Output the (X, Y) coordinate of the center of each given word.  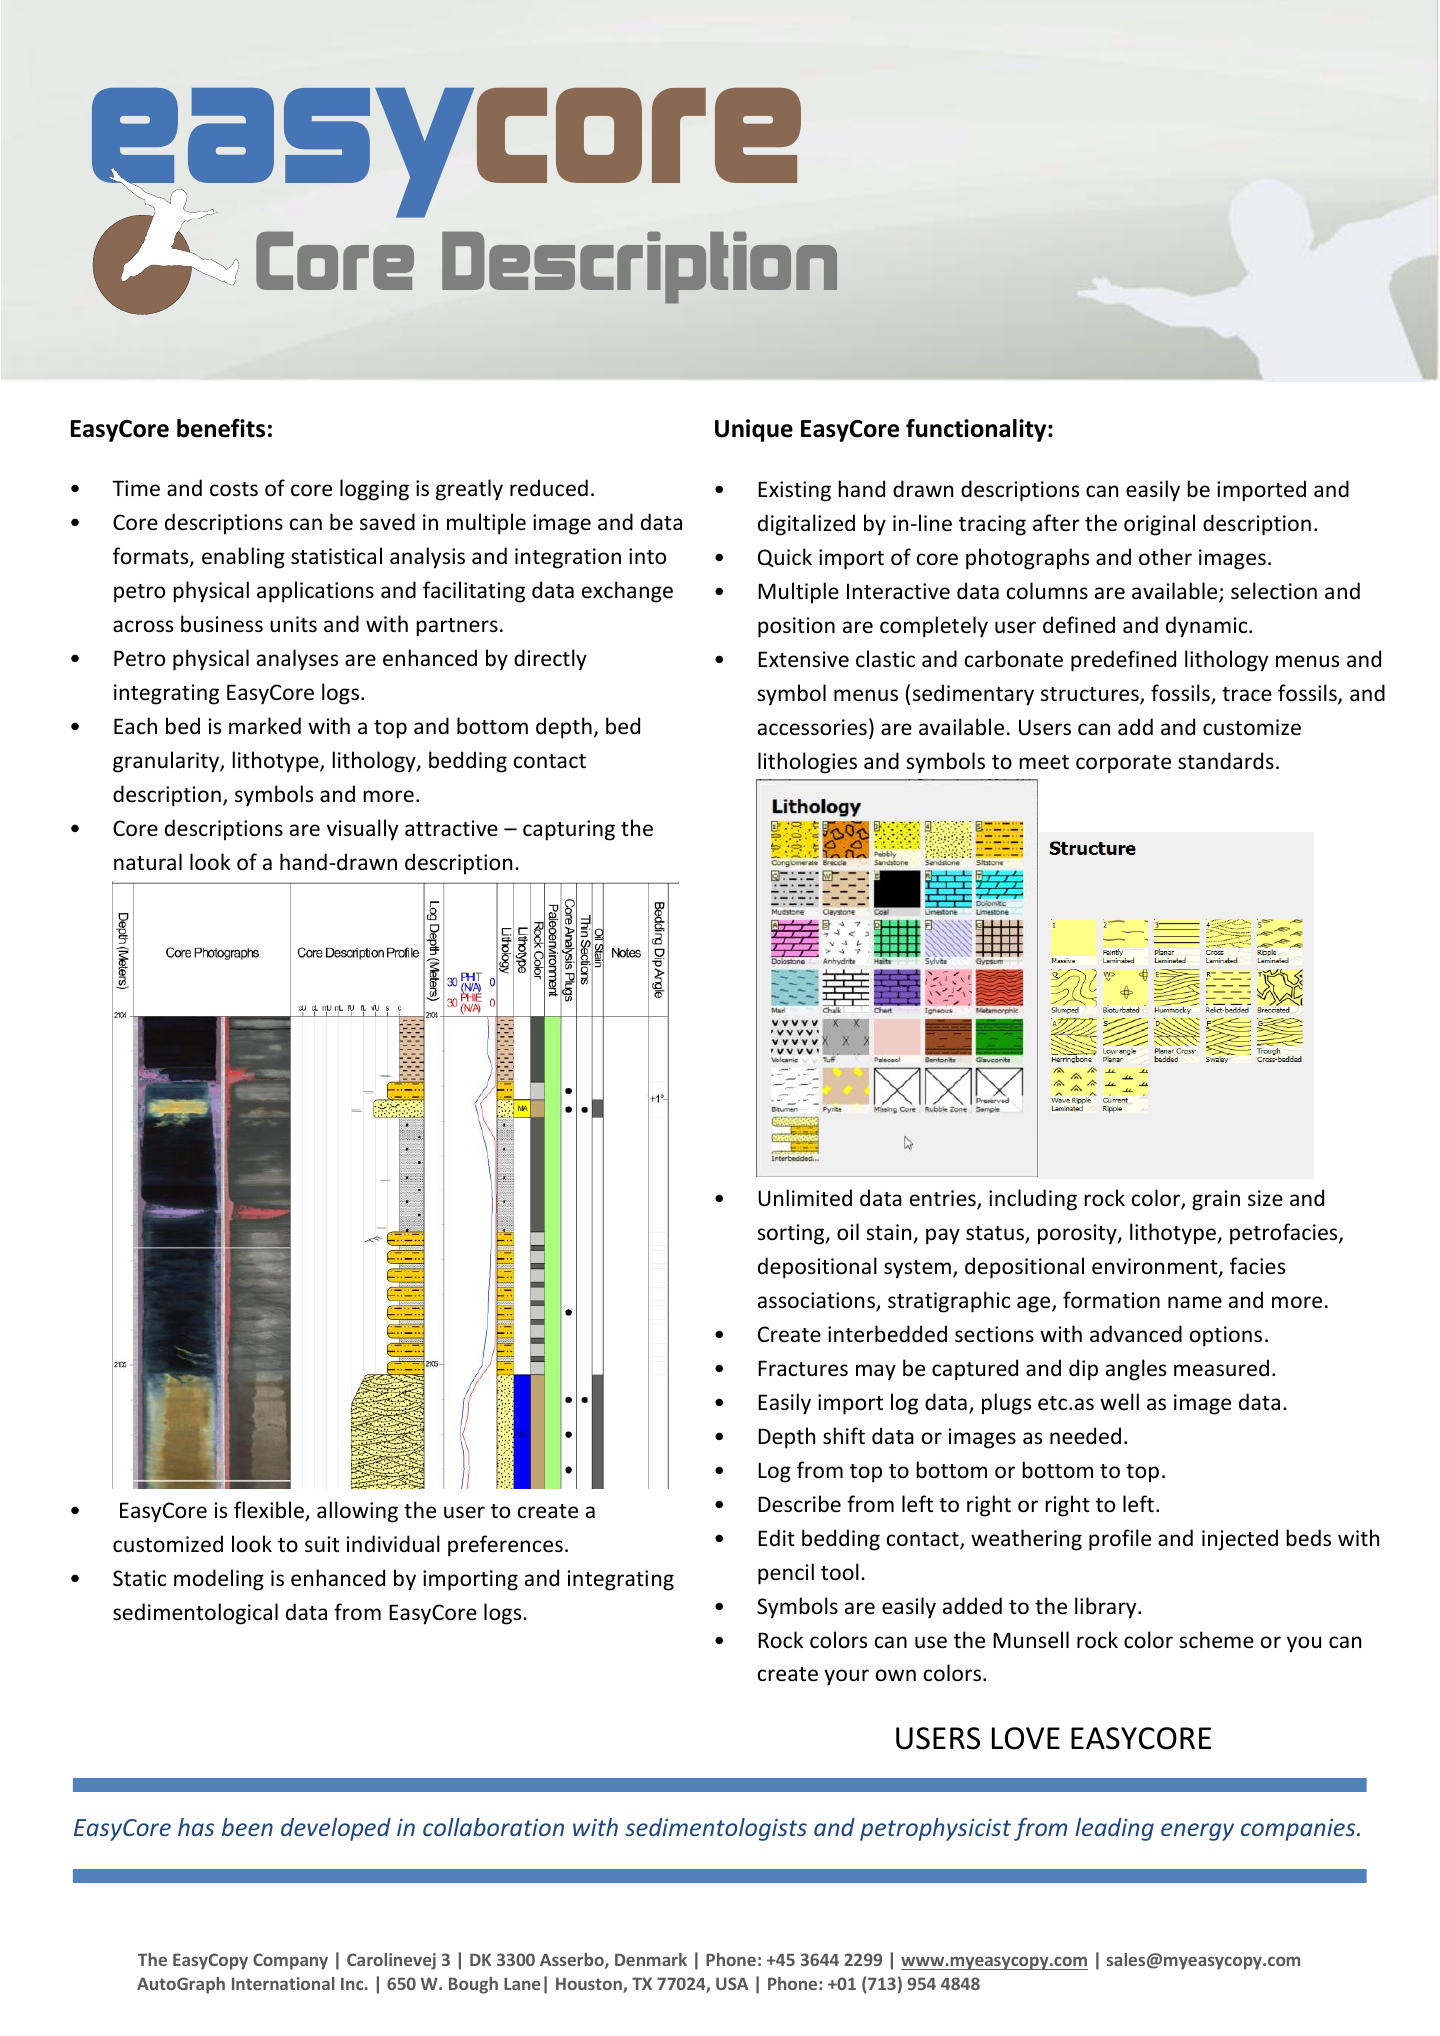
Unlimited (805, 1198)
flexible (270, 1511)
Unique (754, 430)
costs (234, 489)
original (1159, 525)
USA (732, 1983)
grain (1216, 1200)
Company (290, 1961)
